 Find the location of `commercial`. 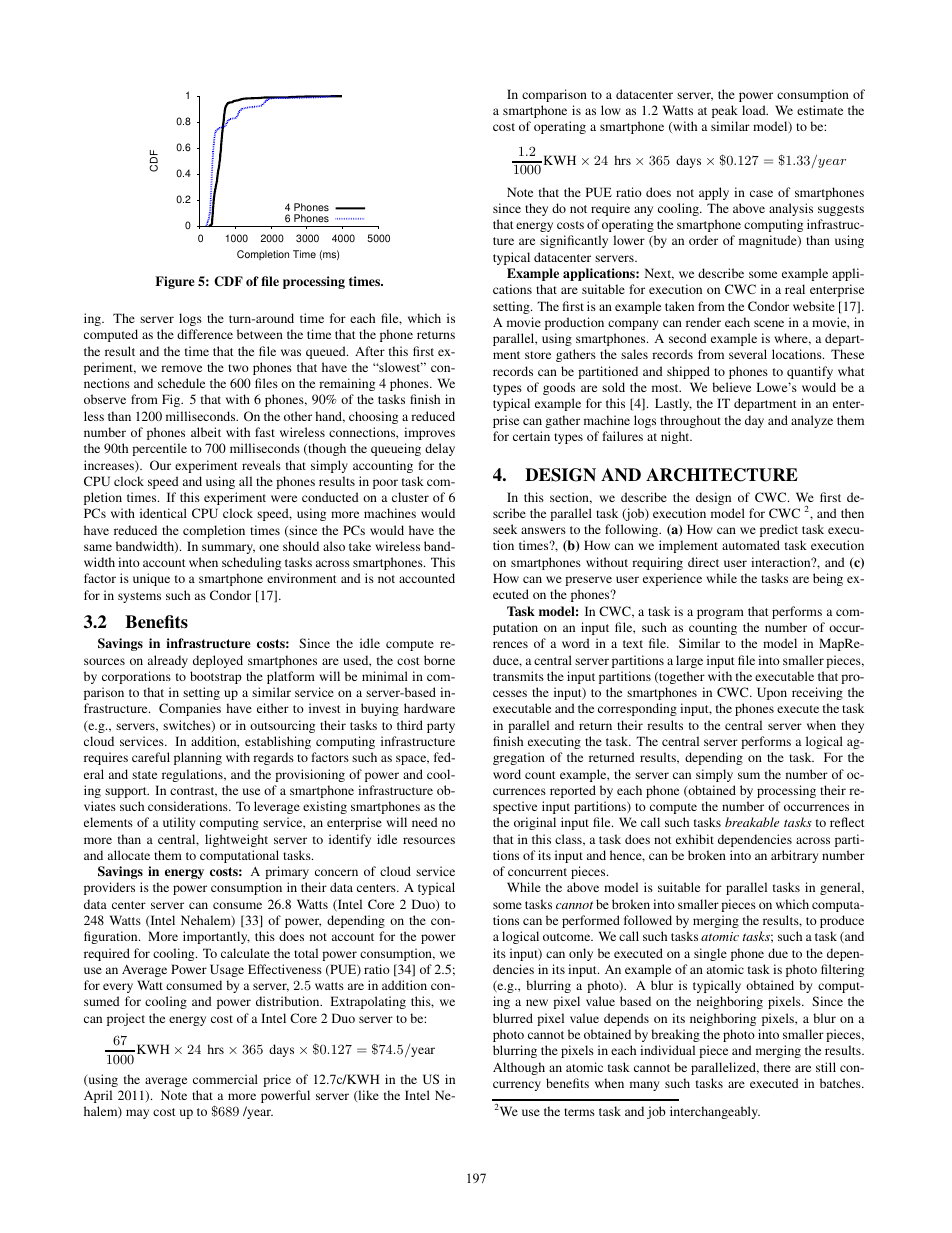

commercial is located at coordinates (225, 1079).
